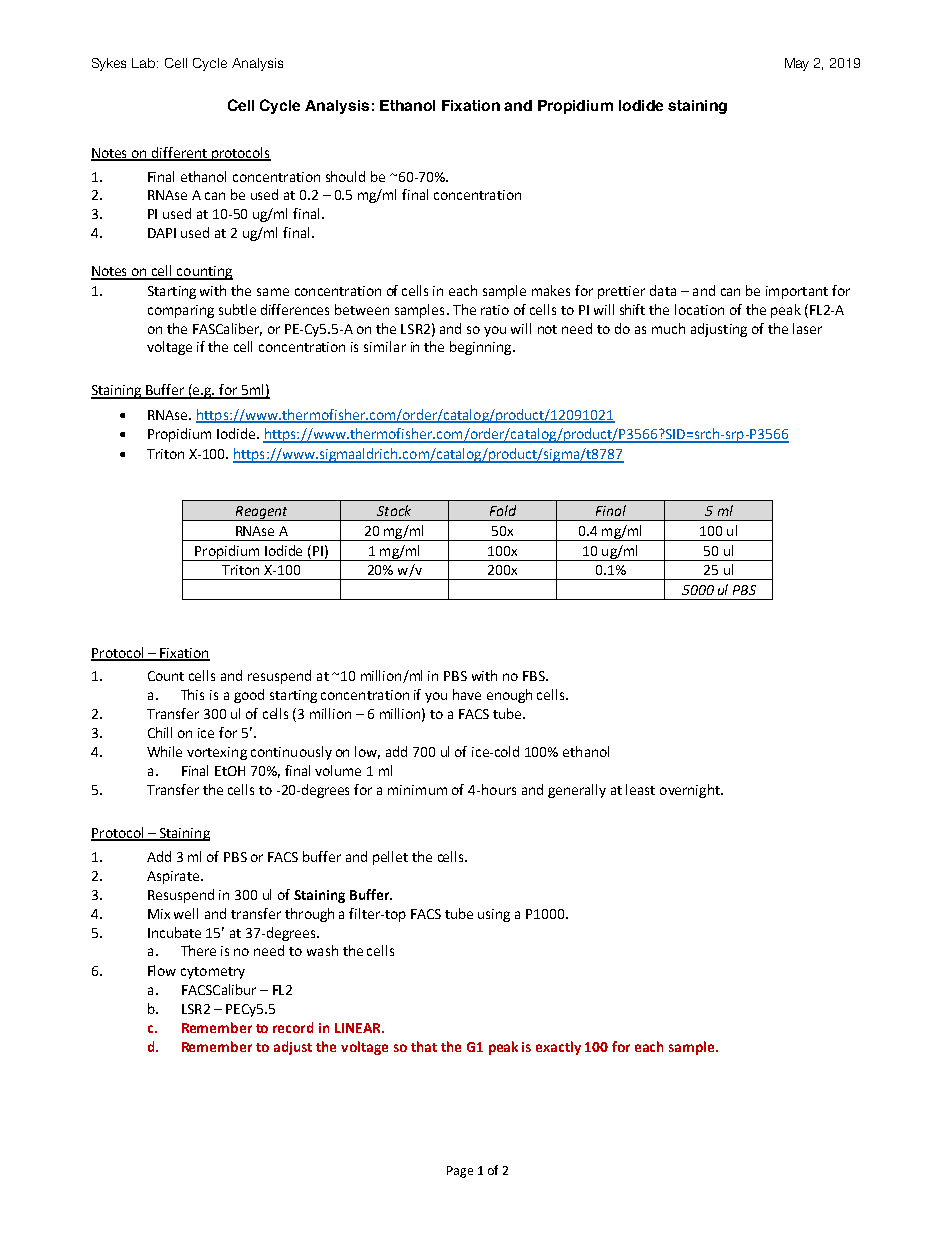  What do you see at coordinates (494, 915) in the document?
I see `using` at bounding box center [494, 915].
